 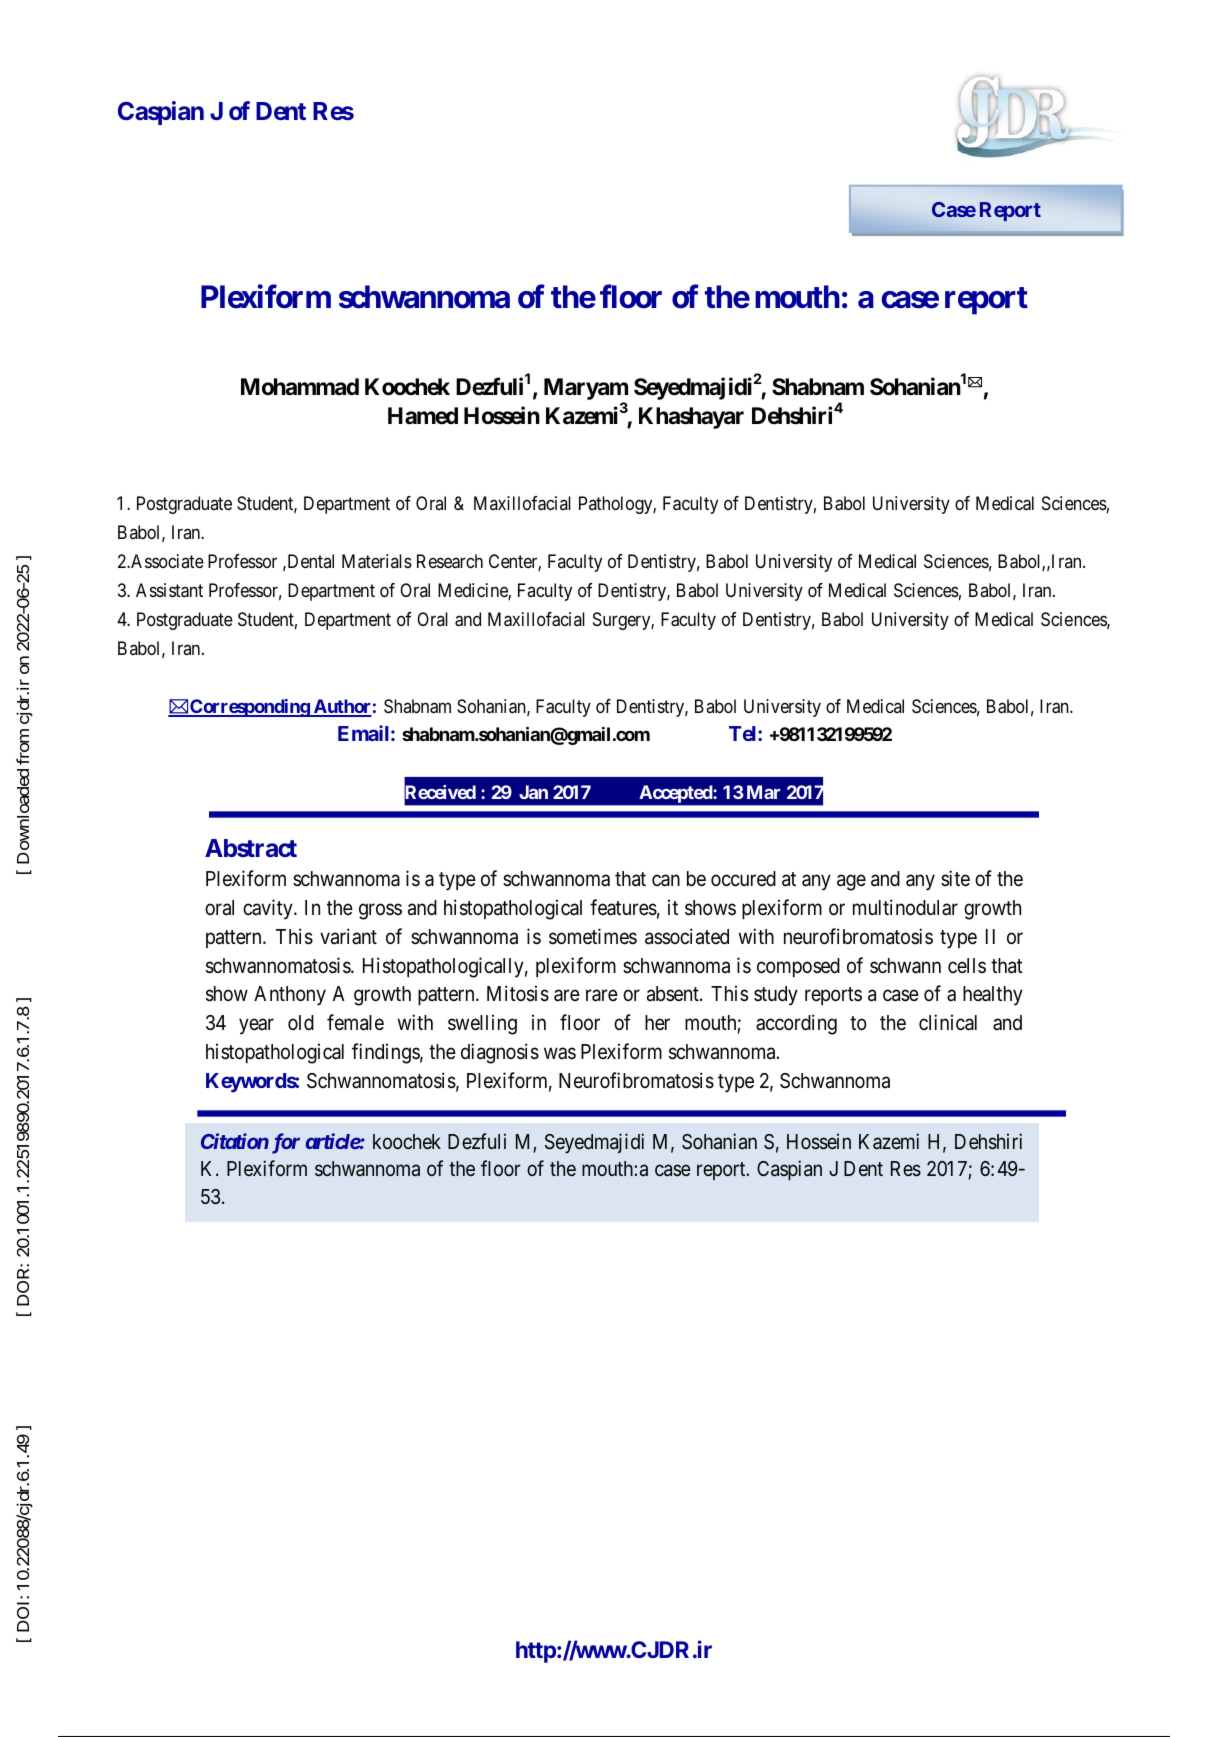 I want to click on site, so click(x=955, y=878).
